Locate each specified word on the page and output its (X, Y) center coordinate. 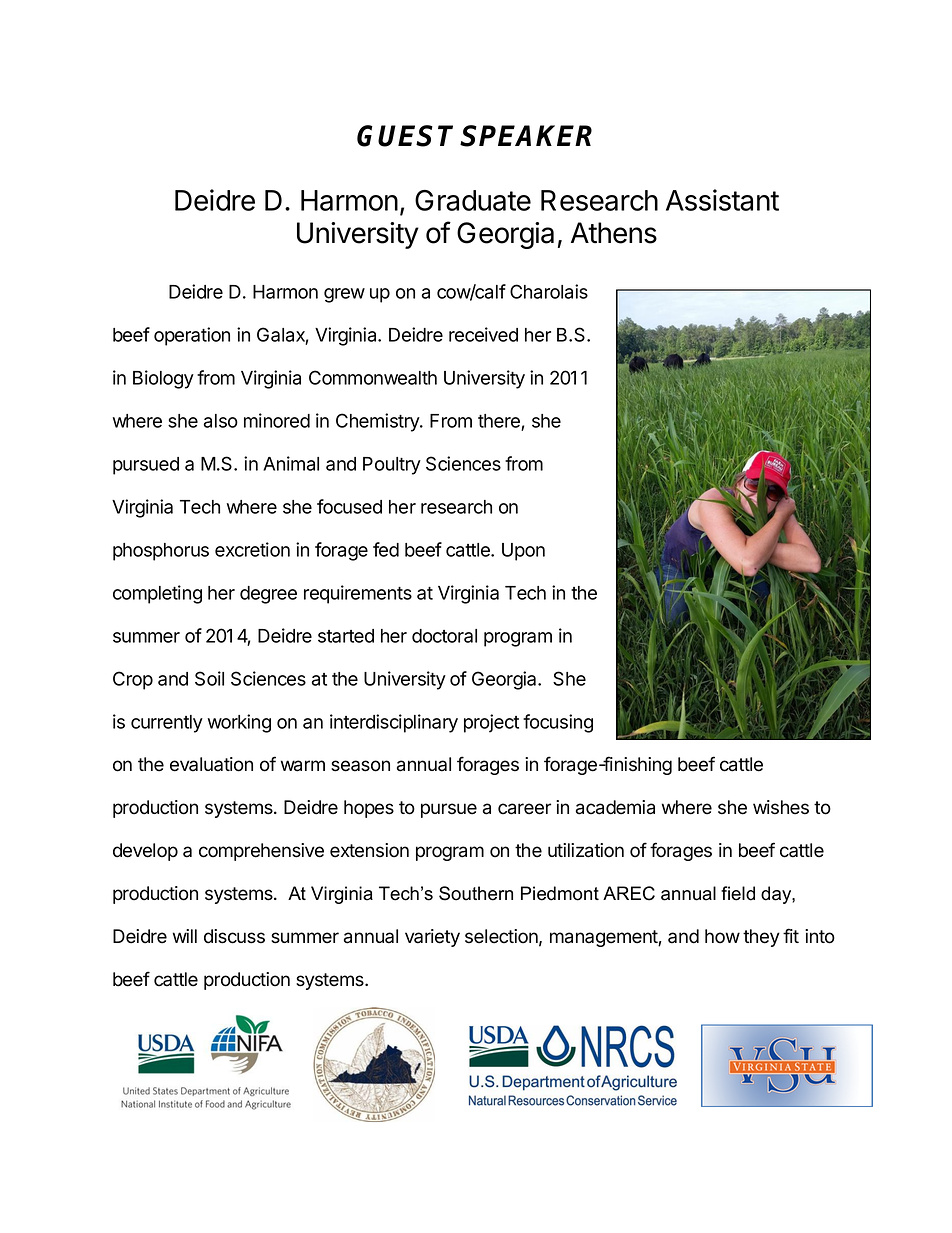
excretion (252, 549)
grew (344, 295)
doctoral (444, 636)
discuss (234, 936)
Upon (523, 552)
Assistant (722, 200)
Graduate (473, 200)
